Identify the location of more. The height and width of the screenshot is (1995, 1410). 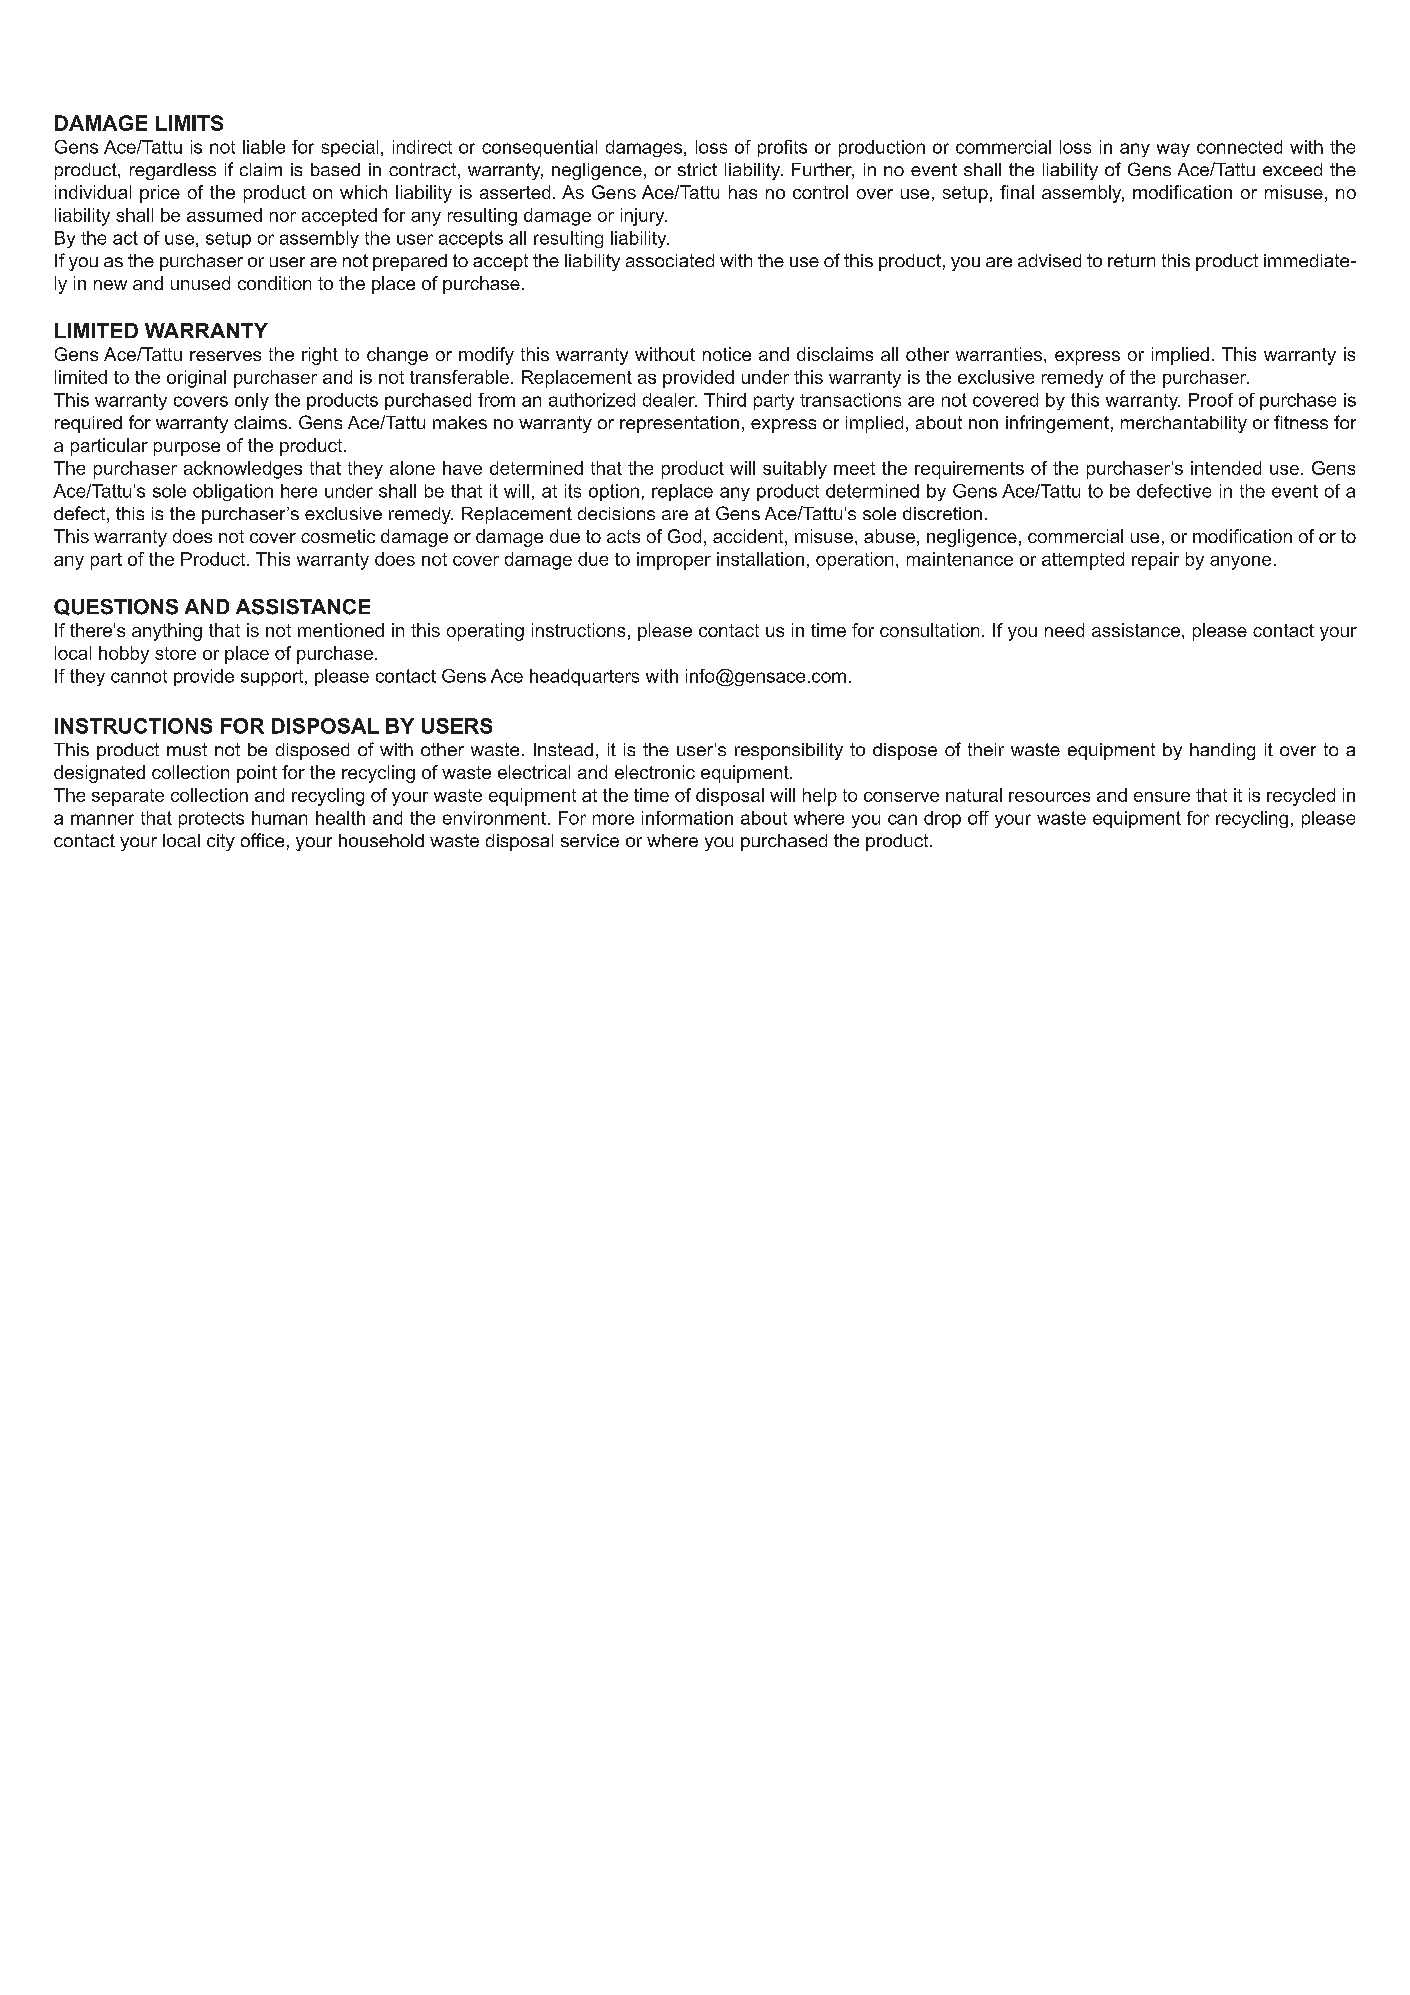
(613, 819).
